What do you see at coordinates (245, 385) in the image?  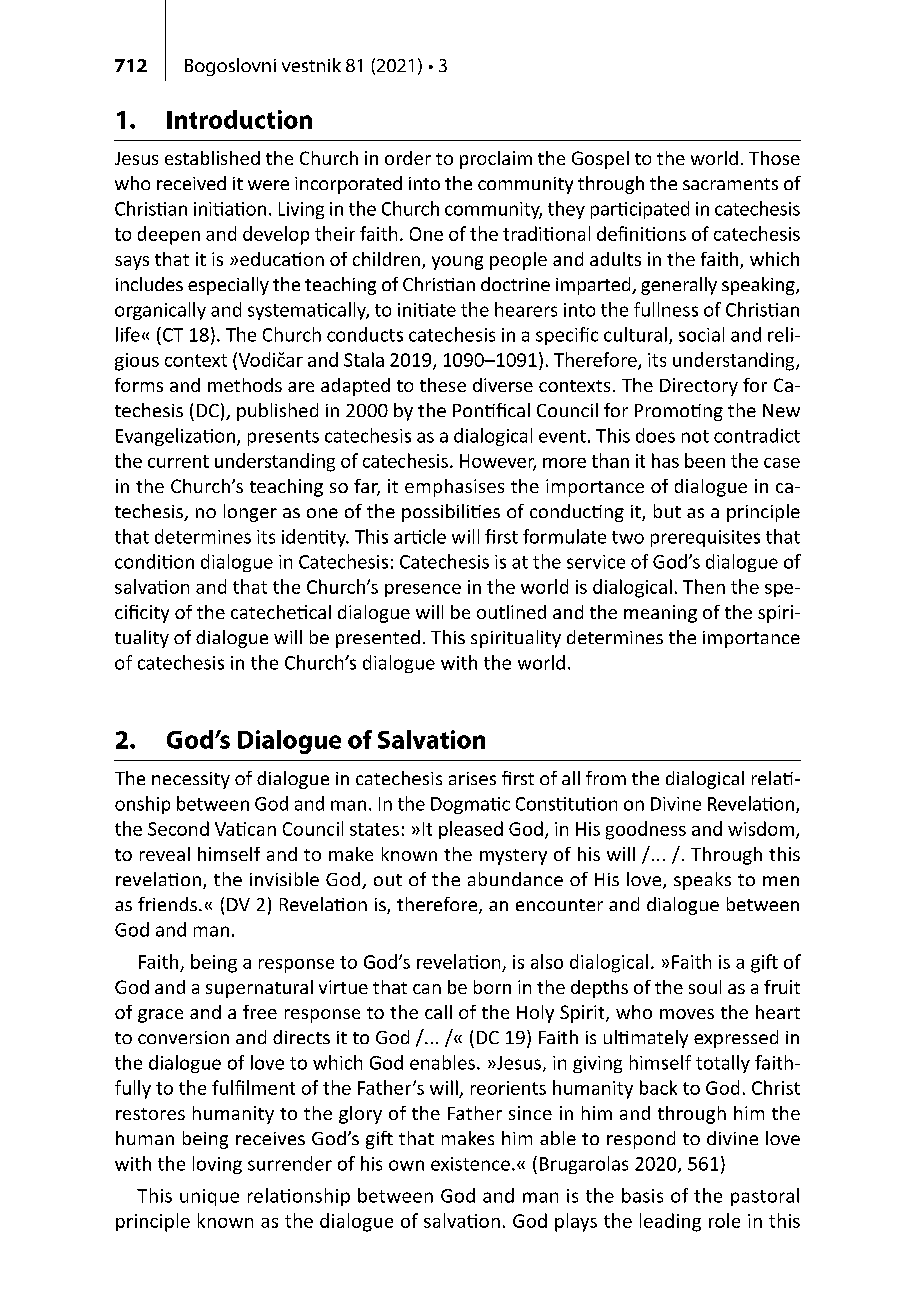 I see `methods` at bounding box center [245, 385].
